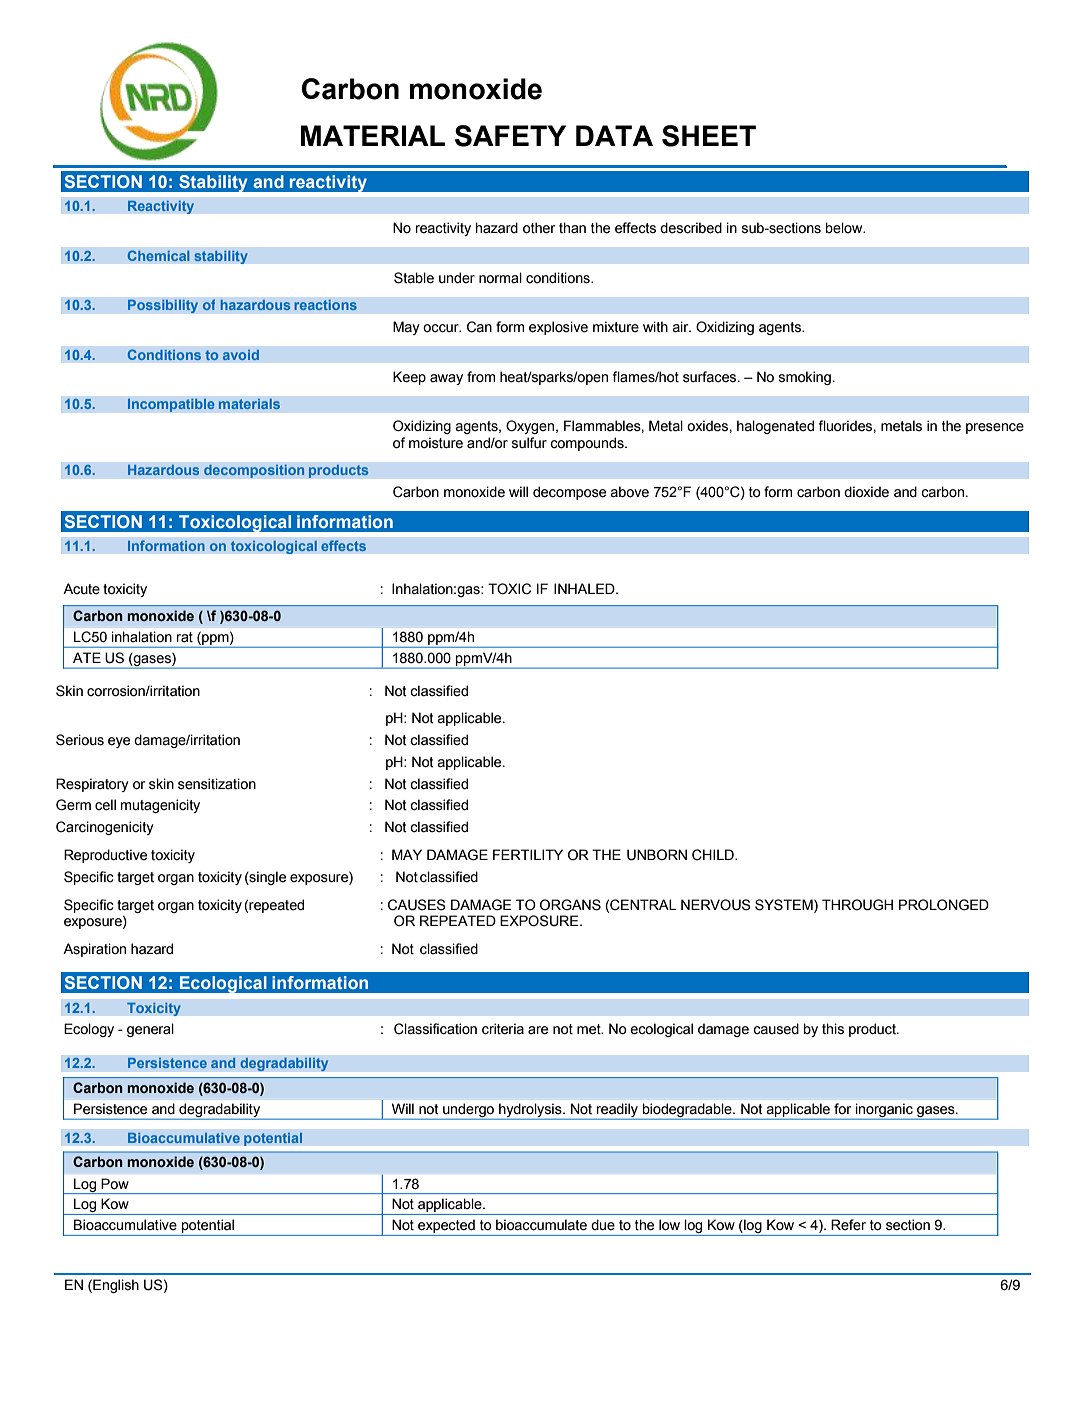 The height and width of the screenshot is (1410, 1090). What do you see at coordinates (510, 136) in the screenshot?
I see `SAFETY` at bounding box center [510, 136].
